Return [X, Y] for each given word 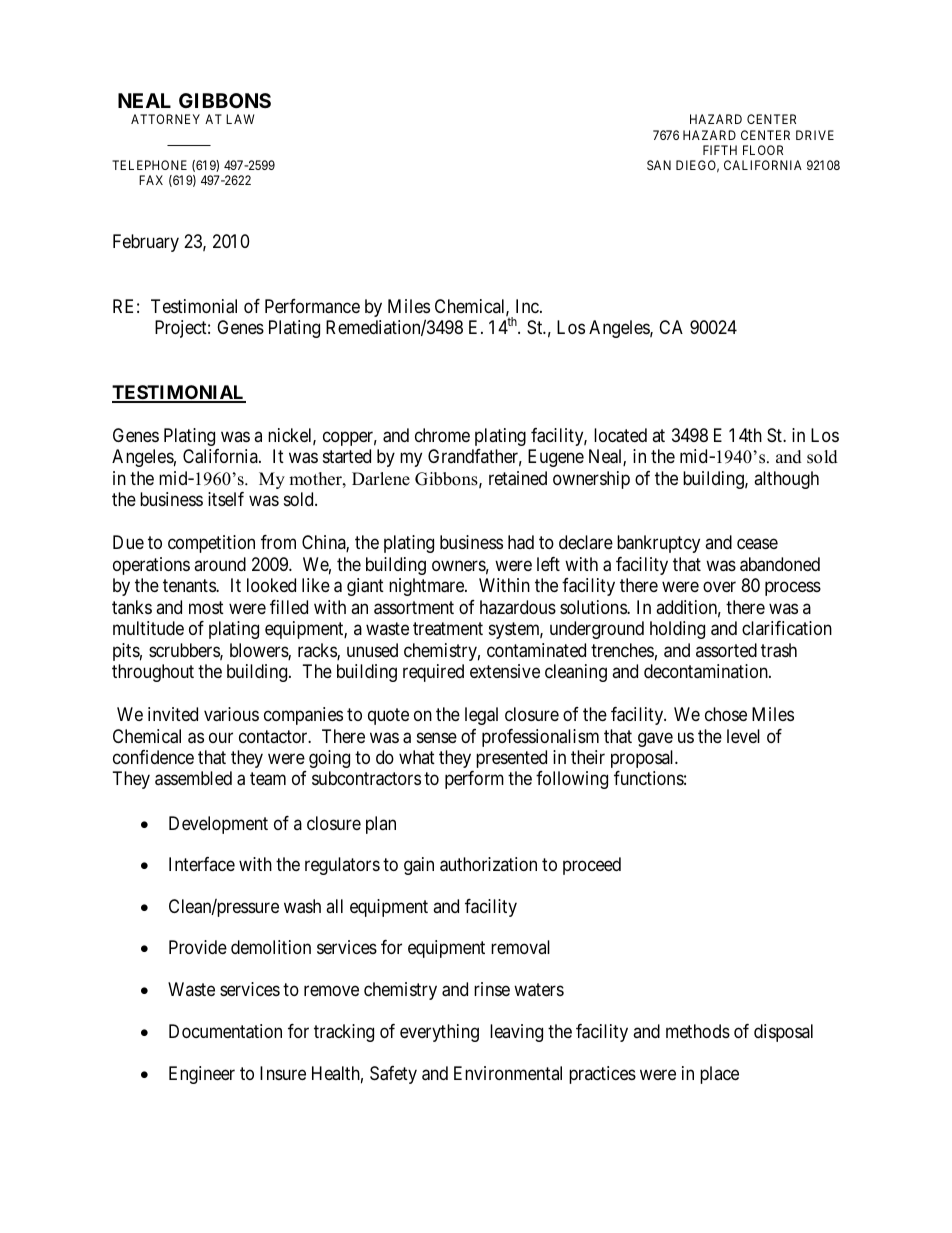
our [221, 737]
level [743, 736]
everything [439, 1033]
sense [437, 737]
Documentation [225, 1031]
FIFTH [720, 150]
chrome [442, 435]
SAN [659, 165]
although [786, 480]
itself [226, 499]
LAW [240, 119]
